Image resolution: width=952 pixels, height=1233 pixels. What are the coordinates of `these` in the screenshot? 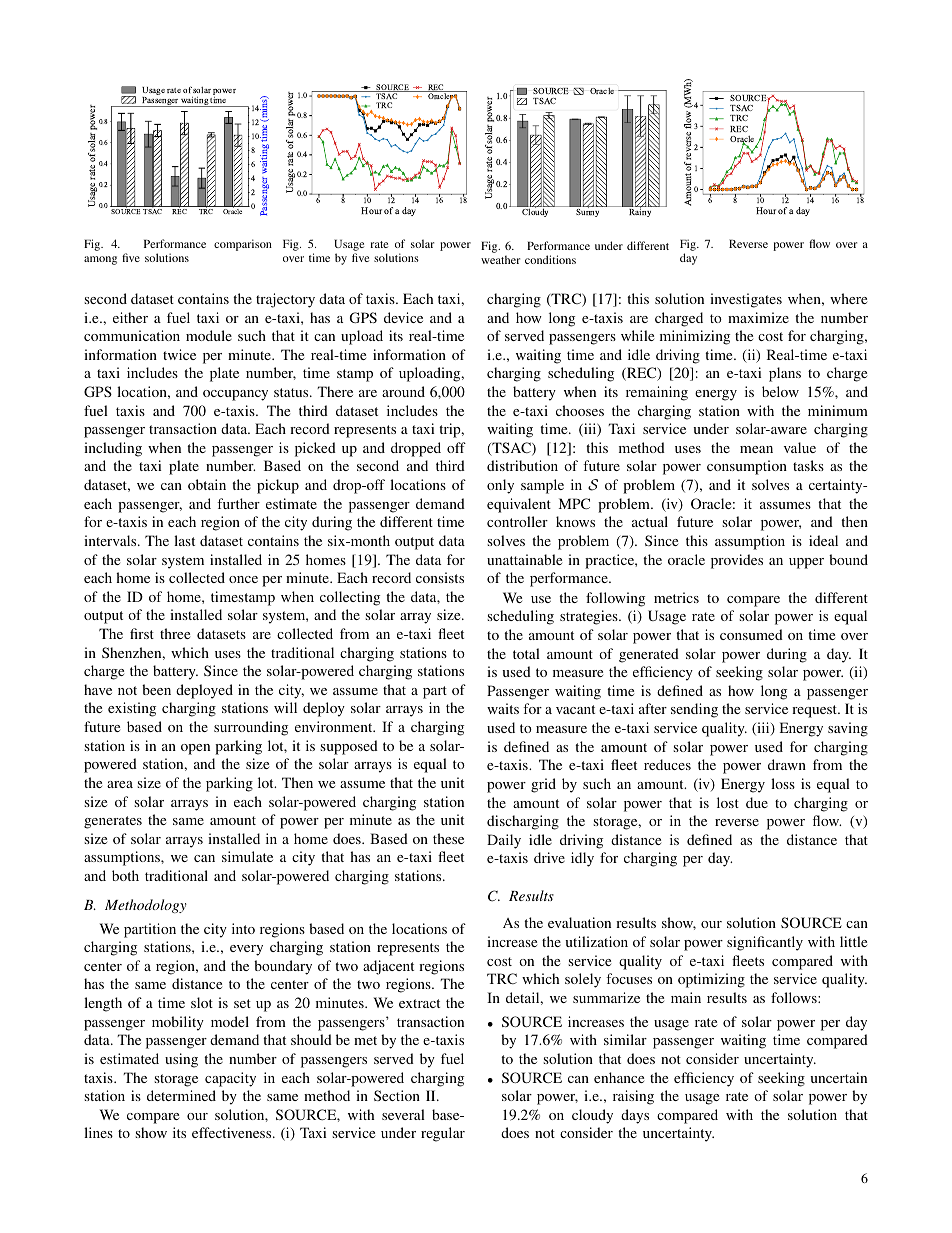 It's located at (448, 838).
